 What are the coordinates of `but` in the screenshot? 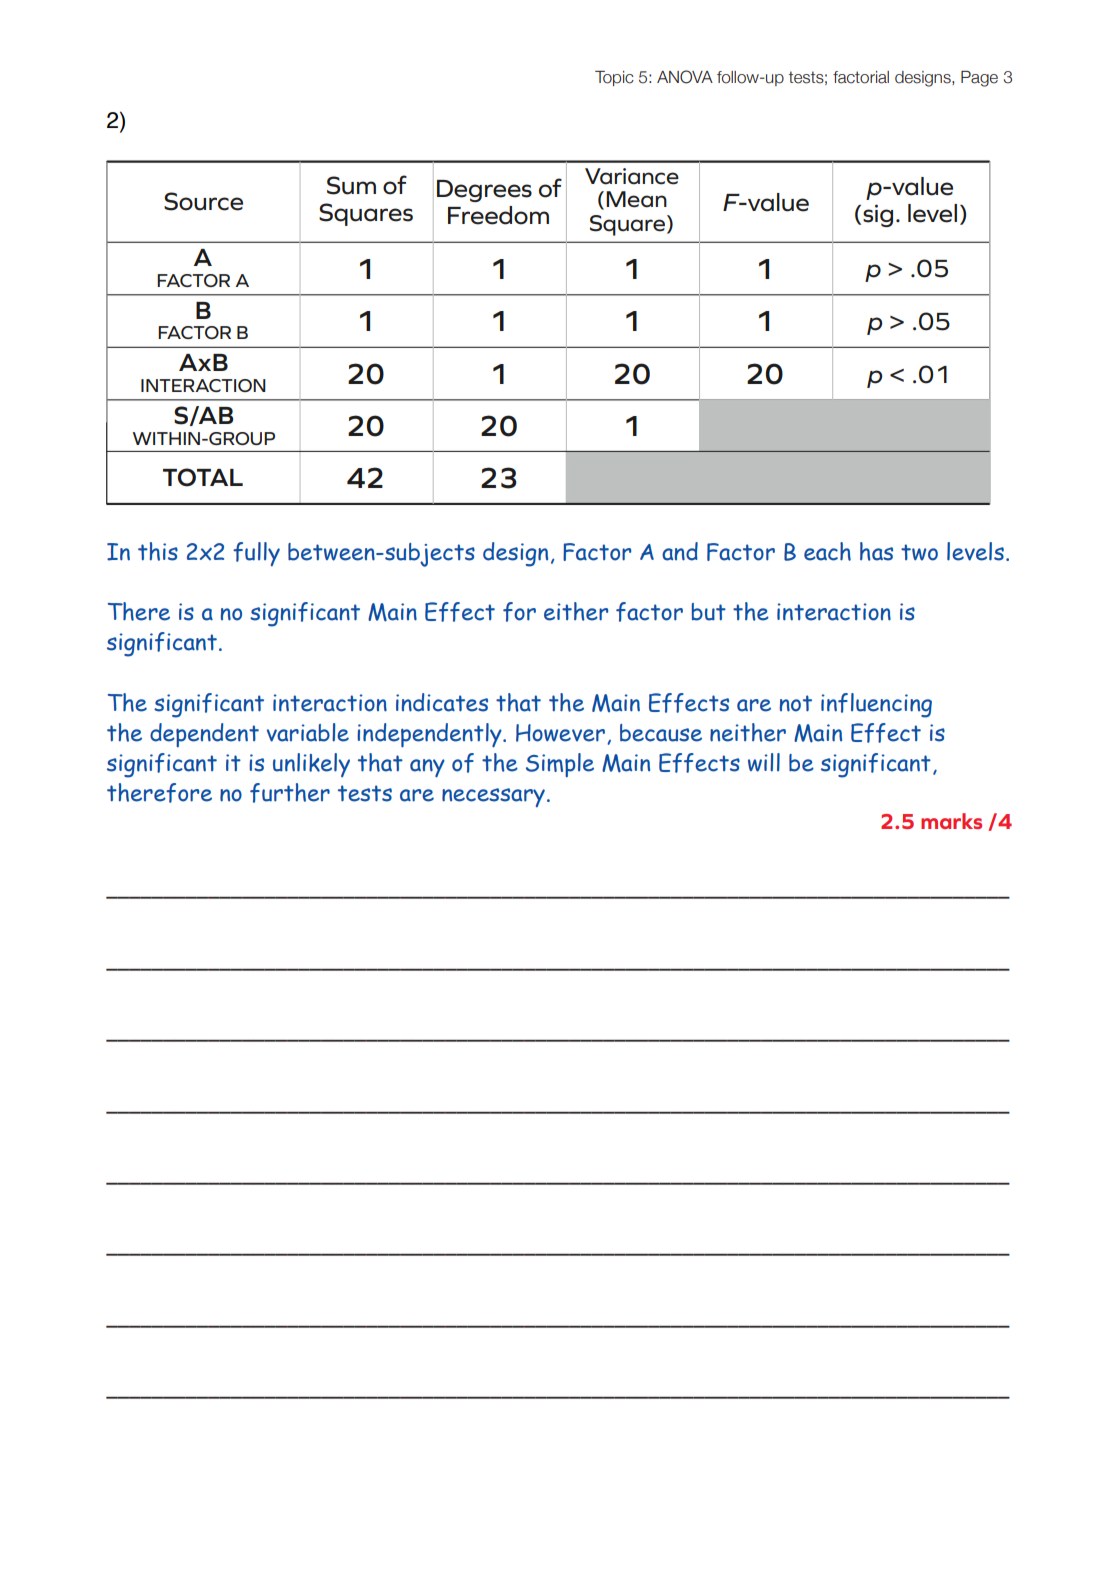 It's located at (709, 612).
